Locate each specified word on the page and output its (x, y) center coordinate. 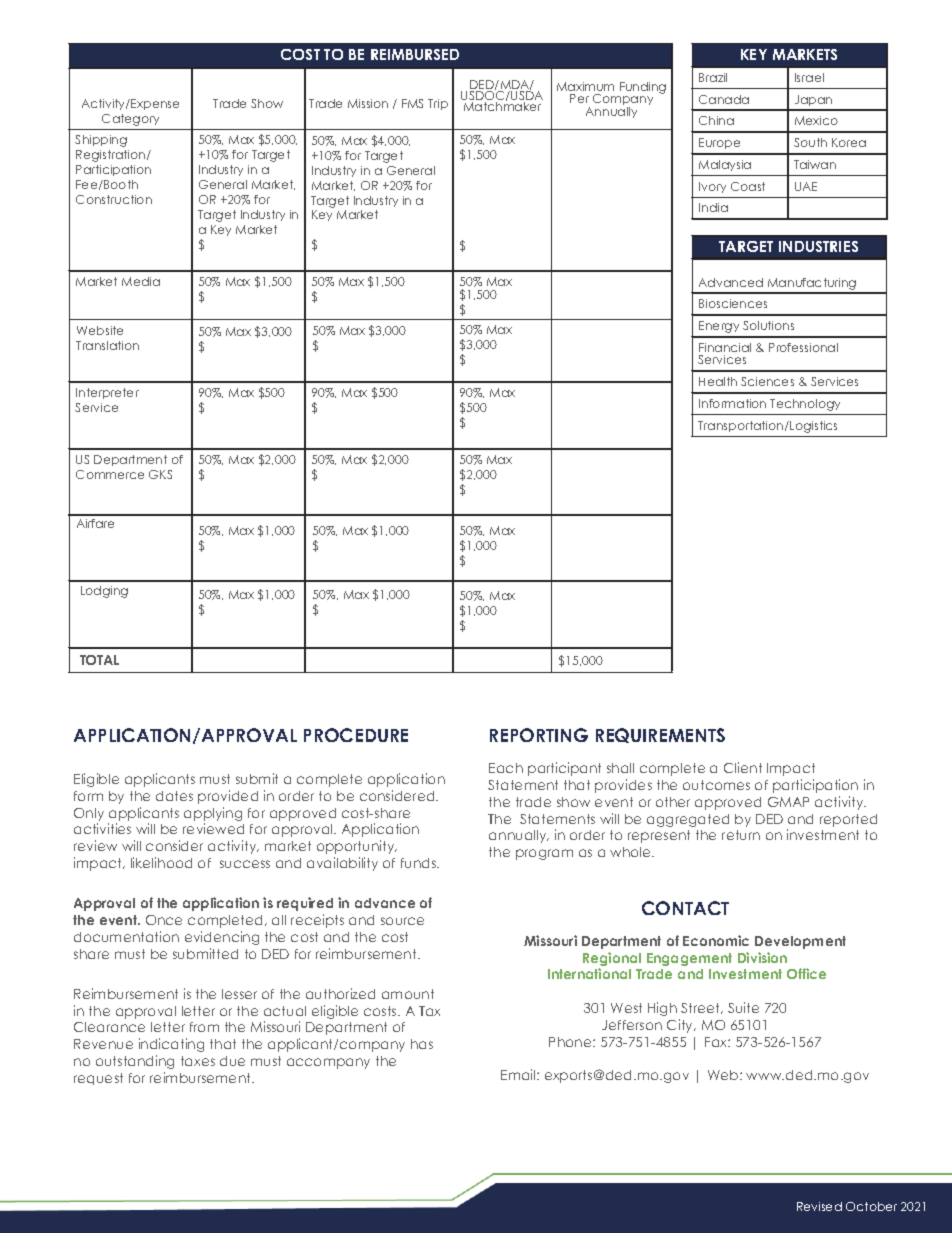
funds (420, 863)
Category (130, 120)
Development (800, 942)
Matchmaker (502, 105)
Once (164, 920)
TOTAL (99, 660)
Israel (809, 77)
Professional (803, 347)
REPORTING (539, 735)
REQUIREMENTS (660, 735)
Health (718, 381)
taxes (198, 1061)
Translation (107, 345)
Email (519, 1074)
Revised (819, 1206)
